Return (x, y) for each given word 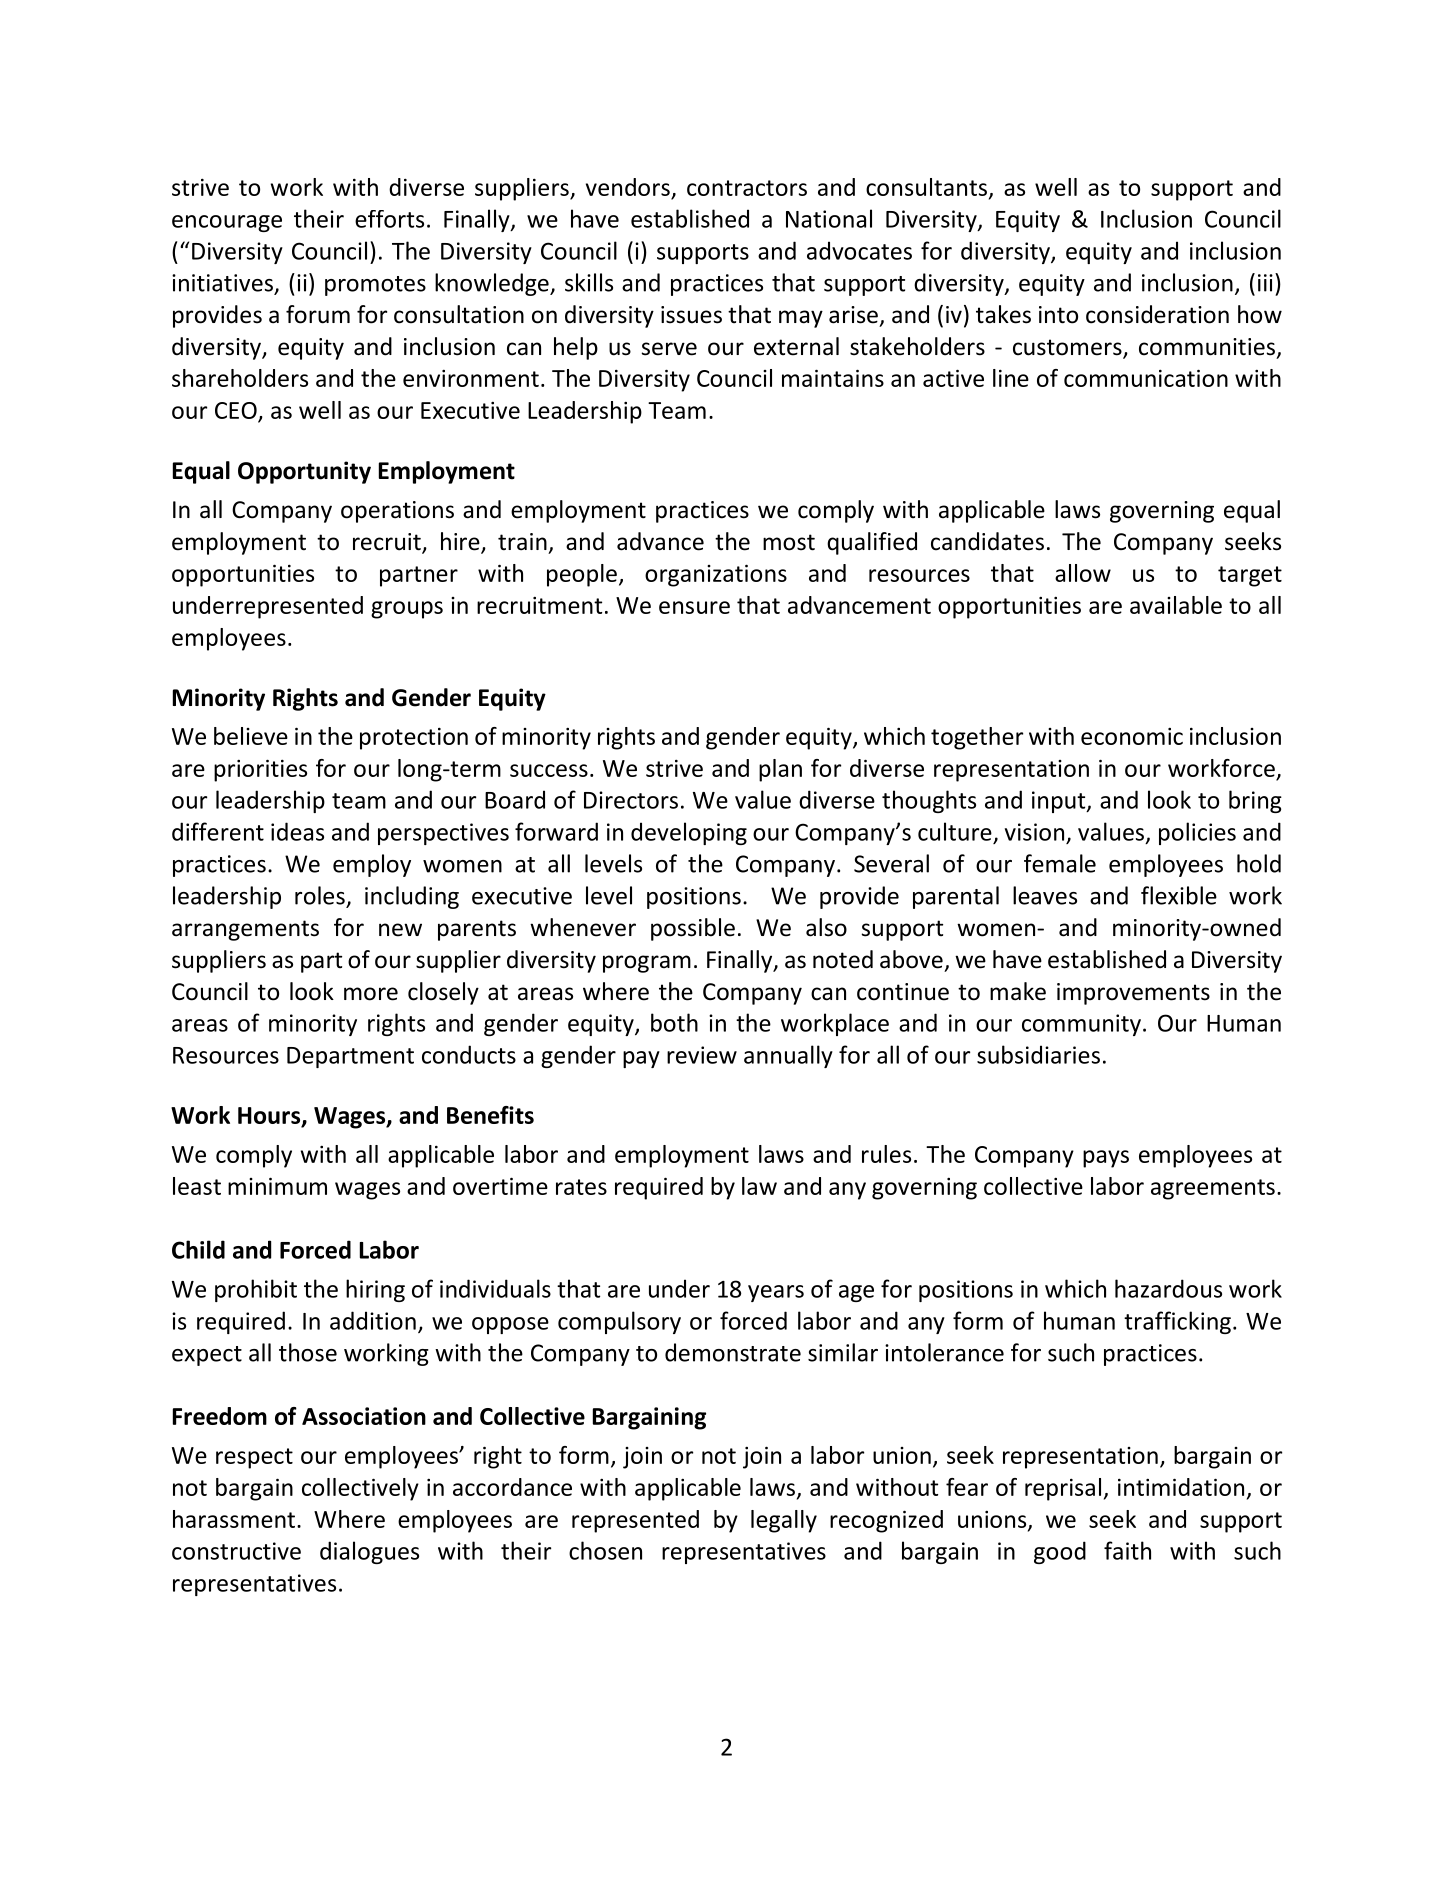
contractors (747, 188)
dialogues (369, 1552)
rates (581, 1187)
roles (320, 895)
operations (397, 512)
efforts (389, 219)
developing (689, 833)
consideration (1157, 314)
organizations (716, 575)
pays (1106, 1159)
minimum (277, 1186)
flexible (1179, 895)
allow (1083, 573)
